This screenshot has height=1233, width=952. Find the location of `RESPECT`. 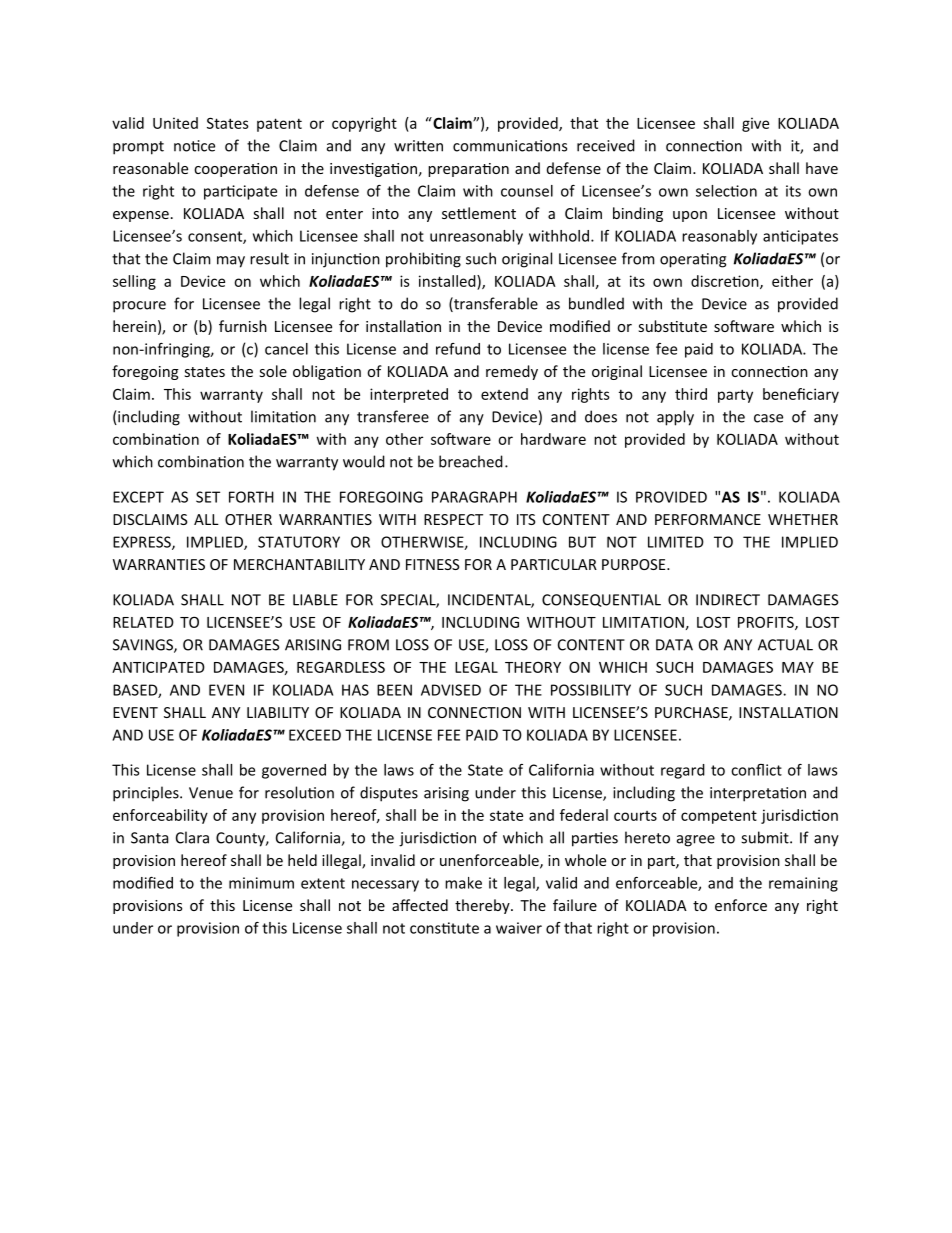

RESPECT is located at coordinates (453, 519).
